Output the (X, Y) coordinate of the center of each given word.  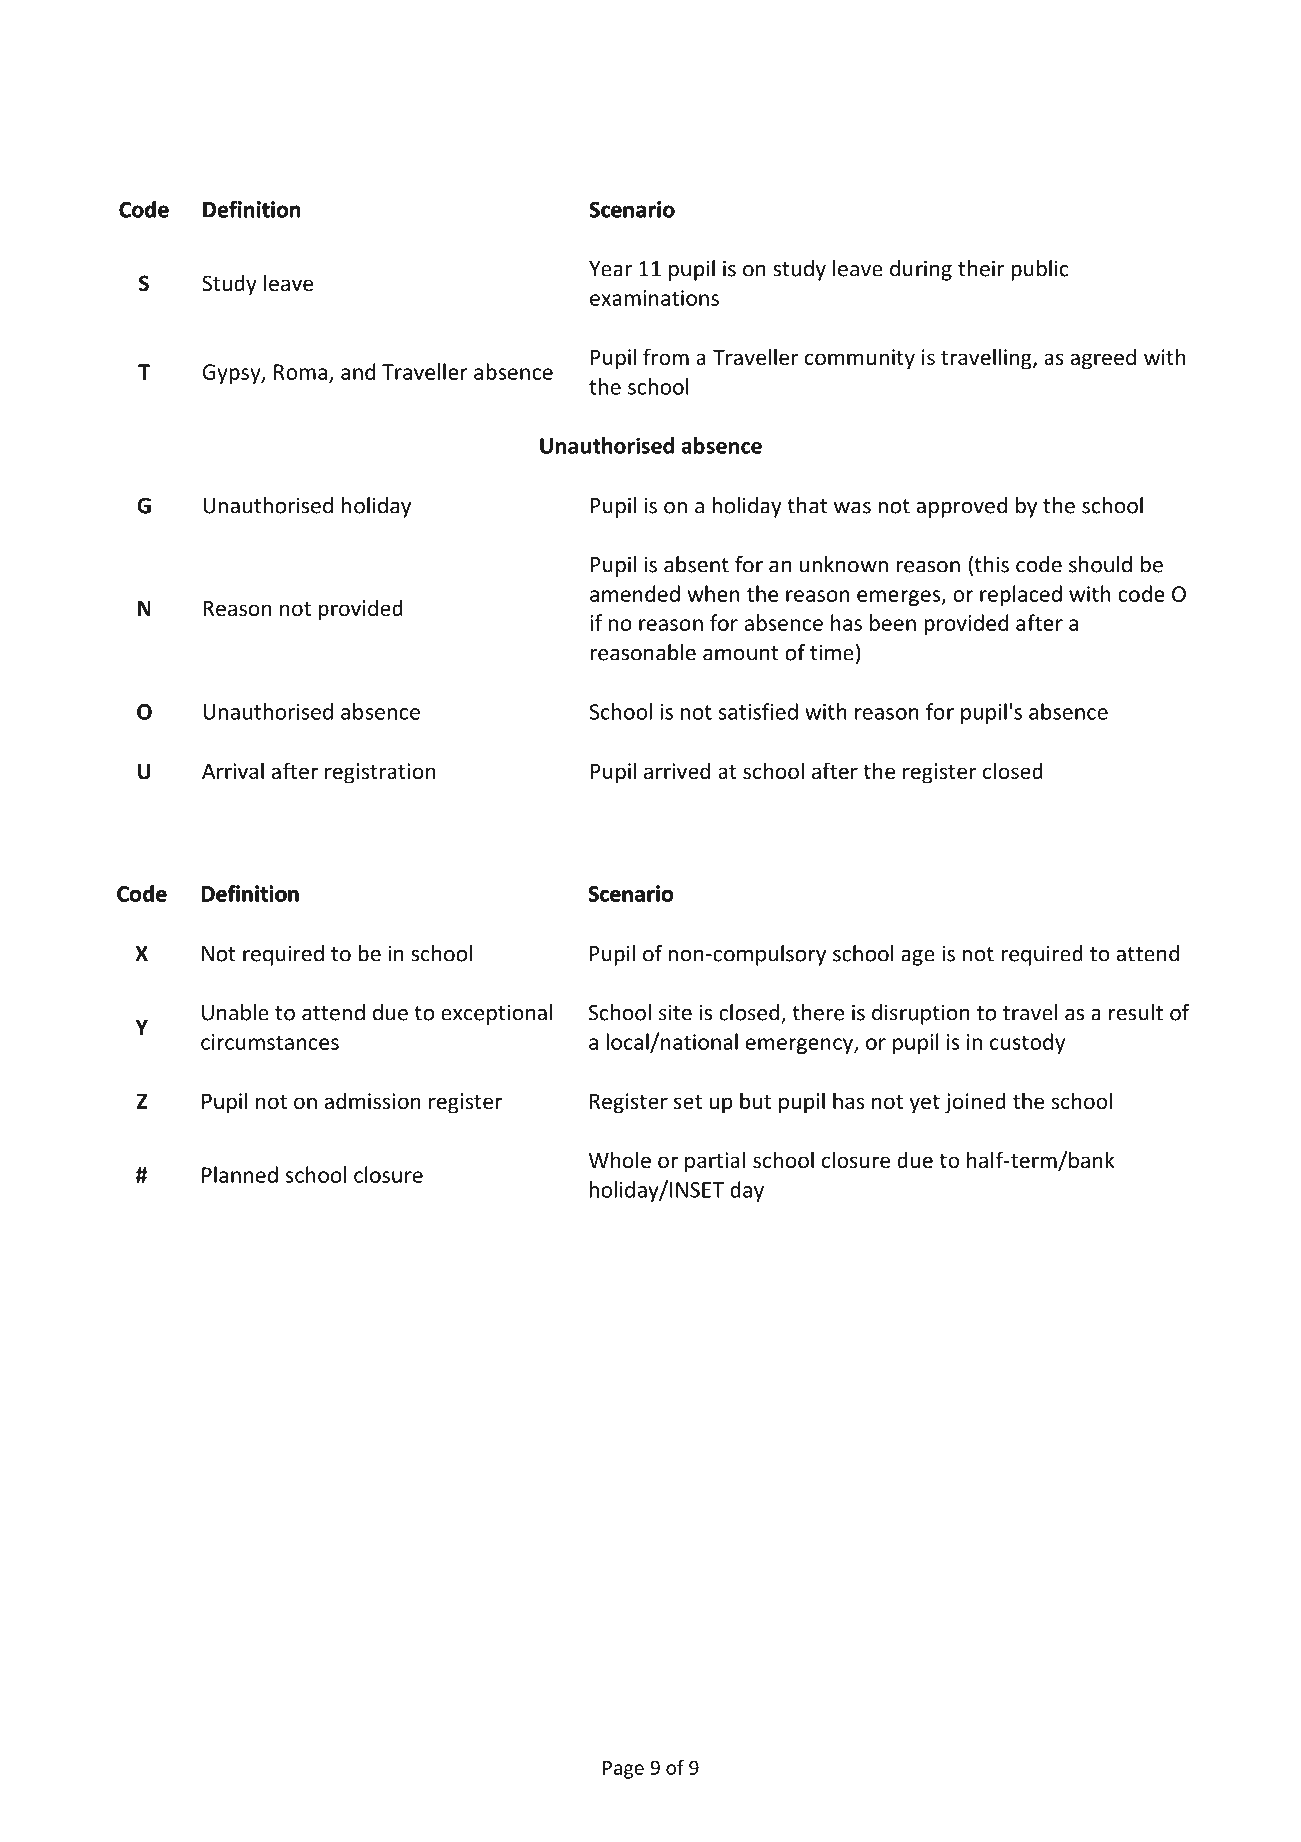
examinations (654, 298)
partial (715, 1162)
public (1039, 270)
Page (623, 1770)
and (358, 371)
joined (975, 1103)
